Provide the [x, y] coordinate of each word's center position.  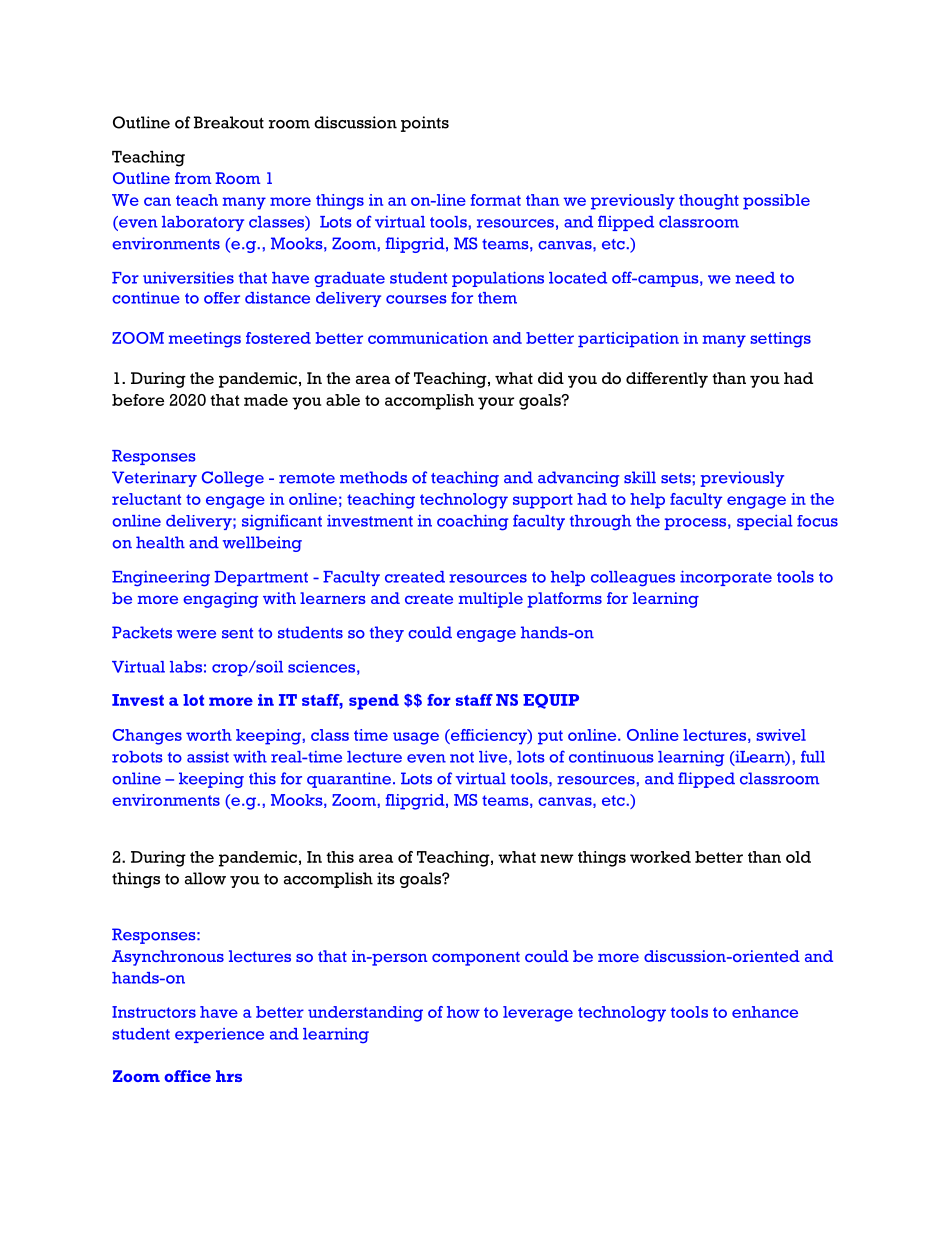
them [497, 298]
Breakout [229, 122]
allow [205, 878]
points [425, 124]
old [798, 857]
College [233, 479]
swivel [781, 735]
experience [219, 1035]
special [765, 522]
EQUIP [551, 701]
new [557, 858]
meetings [205, 340]
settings [780, 340]
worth [209, 735]
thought [709, 202]
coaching [472, 522]
